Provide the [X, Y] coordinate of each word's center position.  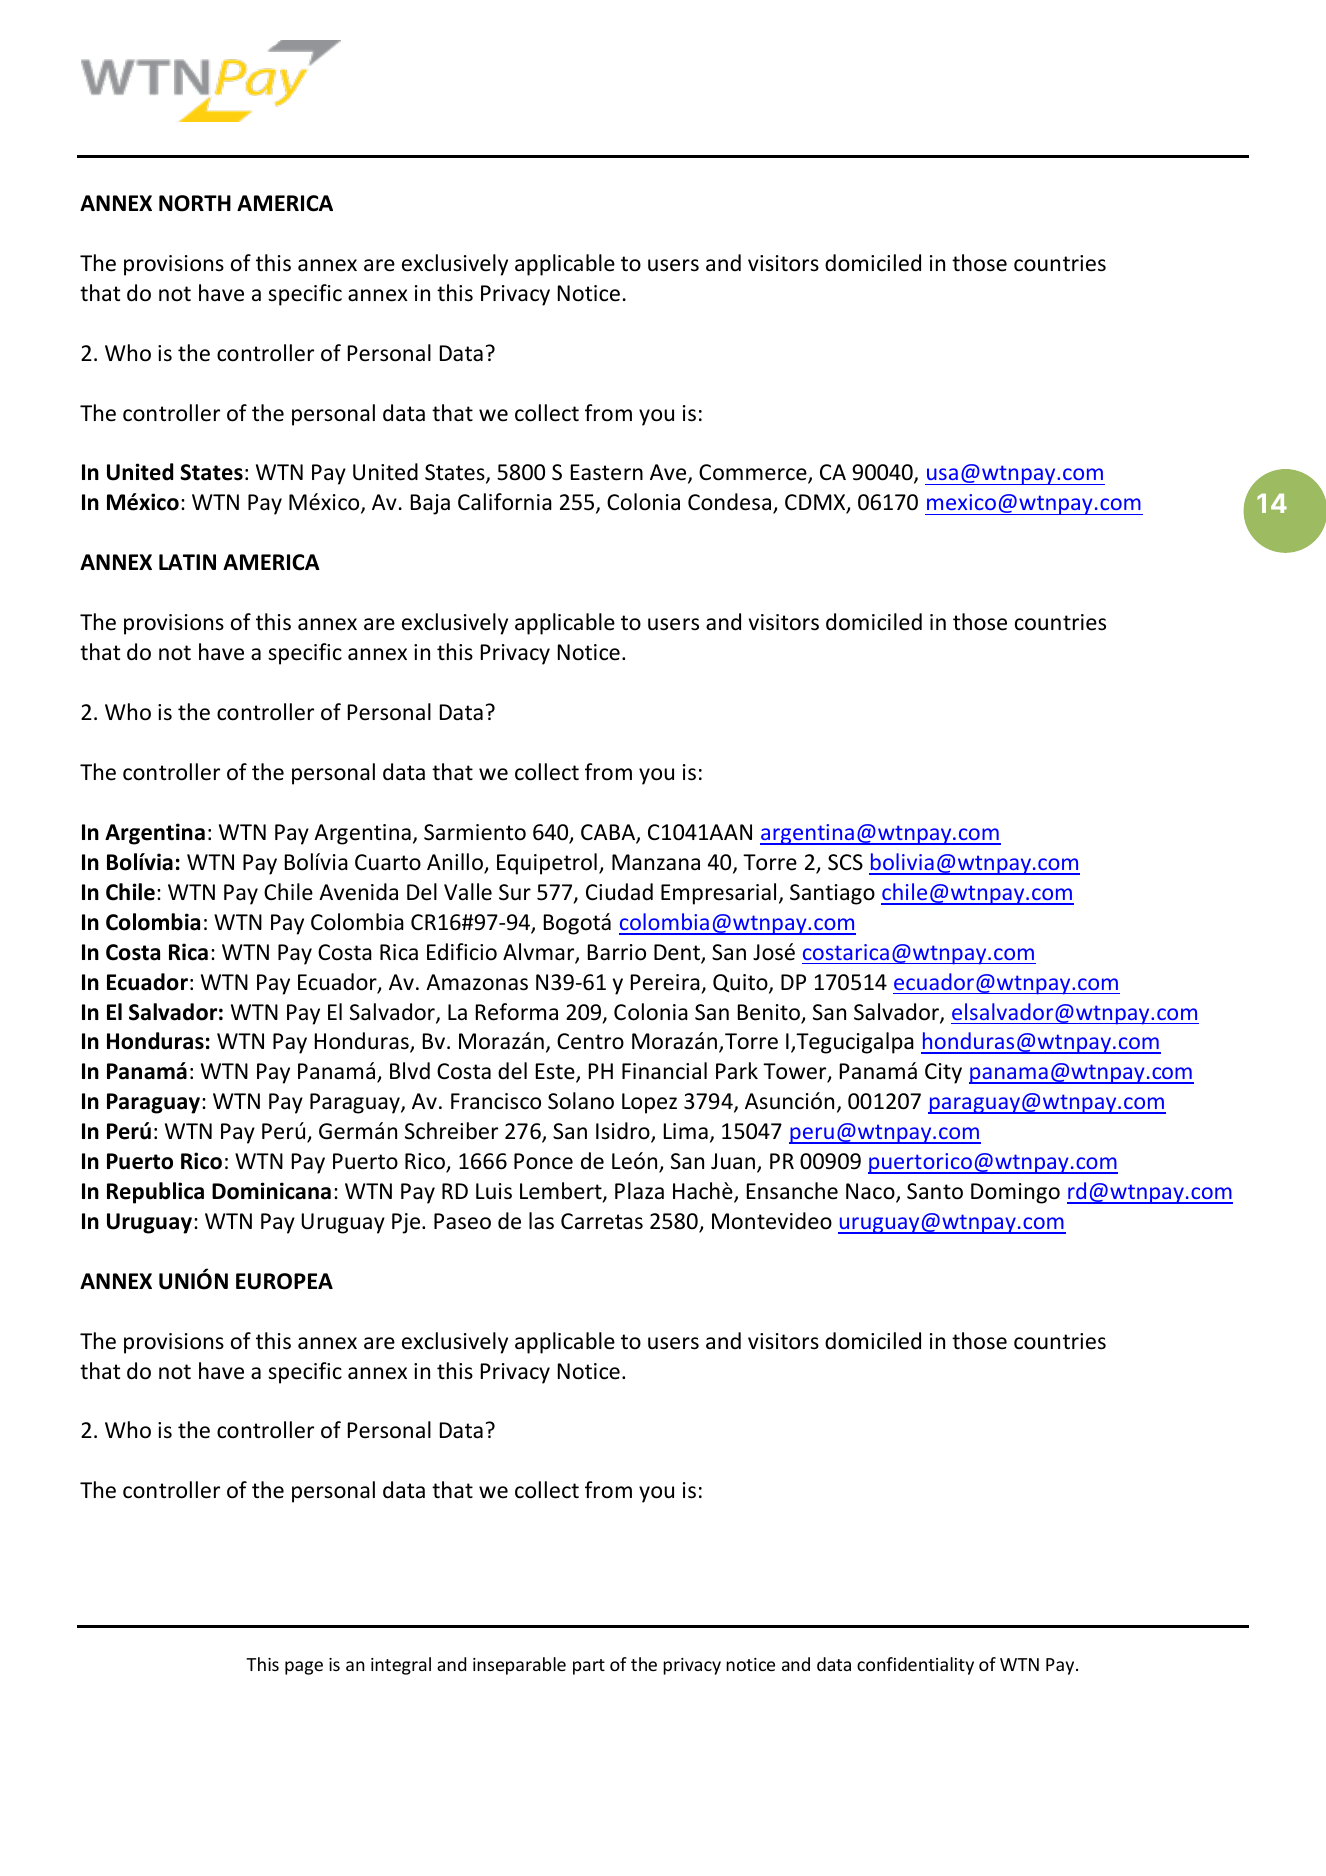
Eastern [607, 472]
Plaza [639, 1191]
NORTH [195, 203]
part [589, 1667]
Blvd [410, 1070]
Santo [935, 1191]
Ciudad [619, 892]
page [304, 1668]
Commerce [754, 474]
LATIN [187, 562]
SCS [845, 862]
